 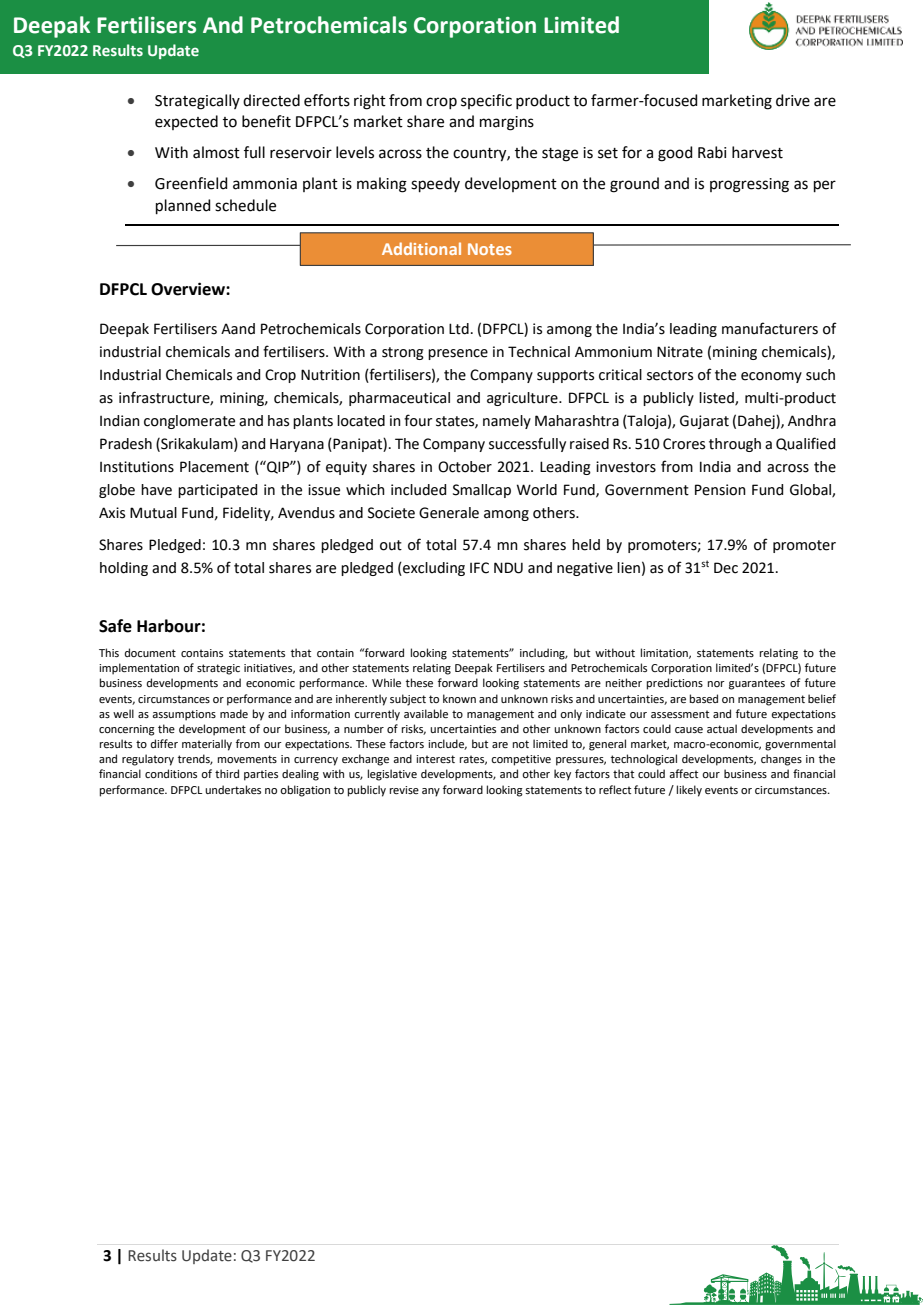 What do you see at coordinates (507, 123) in the screenshot?
I see `margins` at bounding box center [507, 123].
